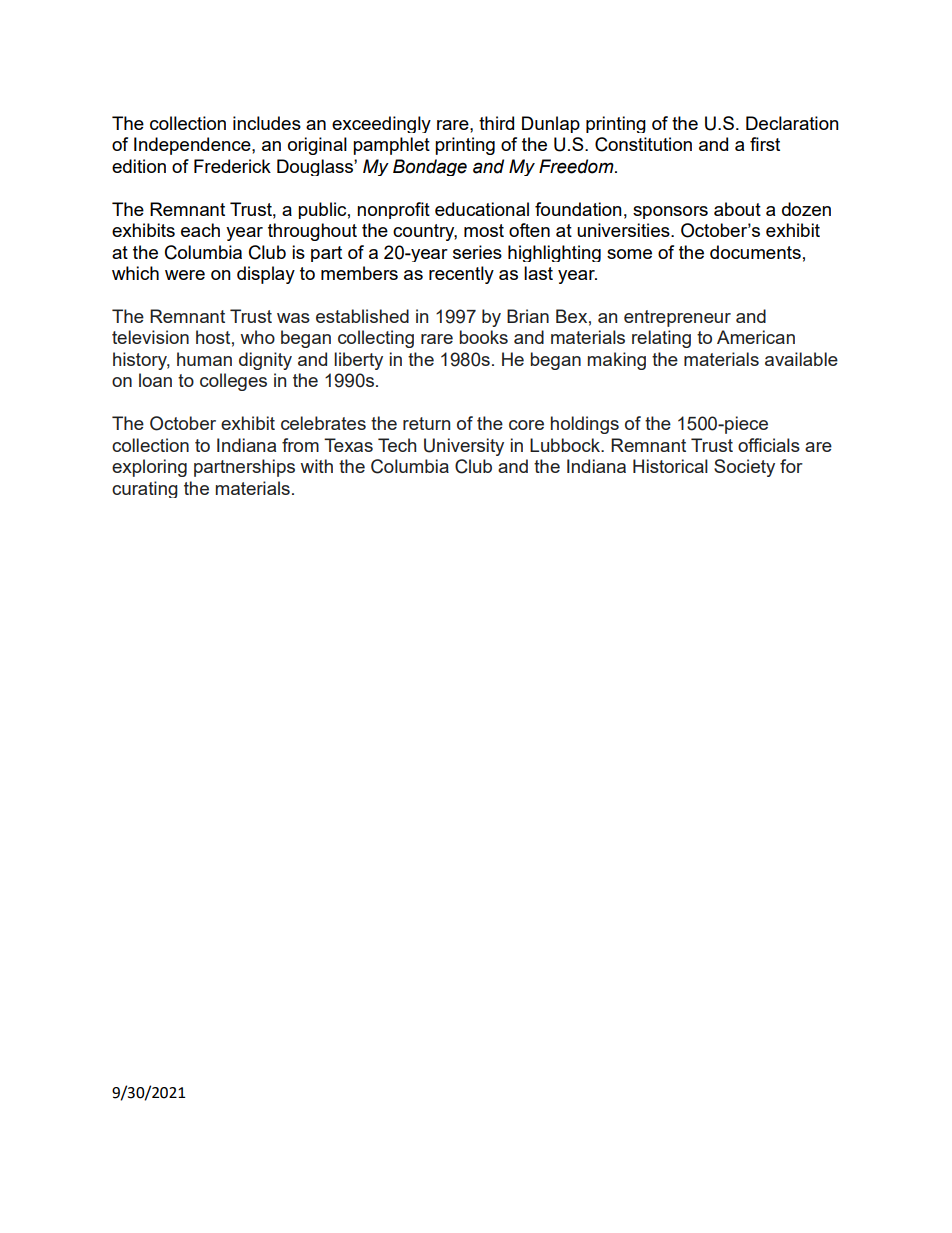  I want to click on third, so click(496, 123).
